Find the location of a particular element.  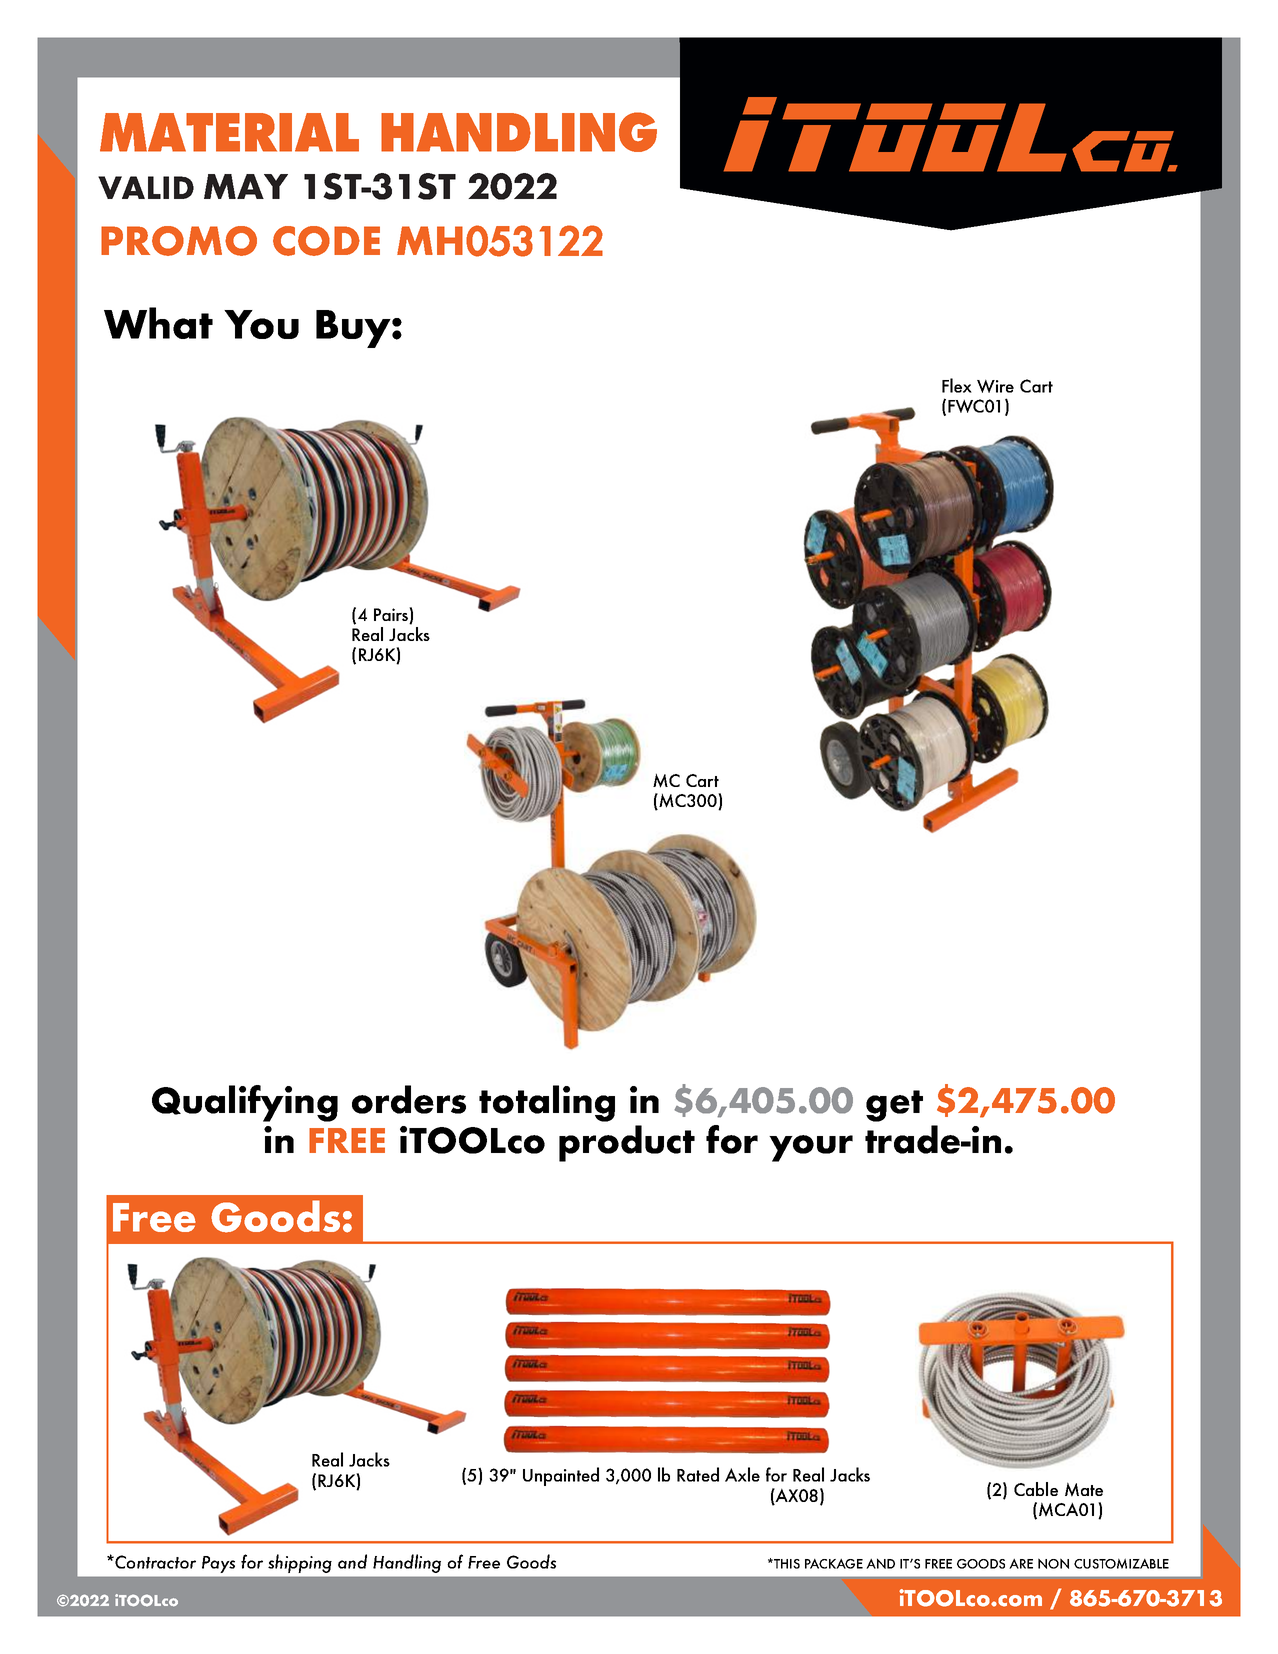

get is located at coordinates (894, 1106).
